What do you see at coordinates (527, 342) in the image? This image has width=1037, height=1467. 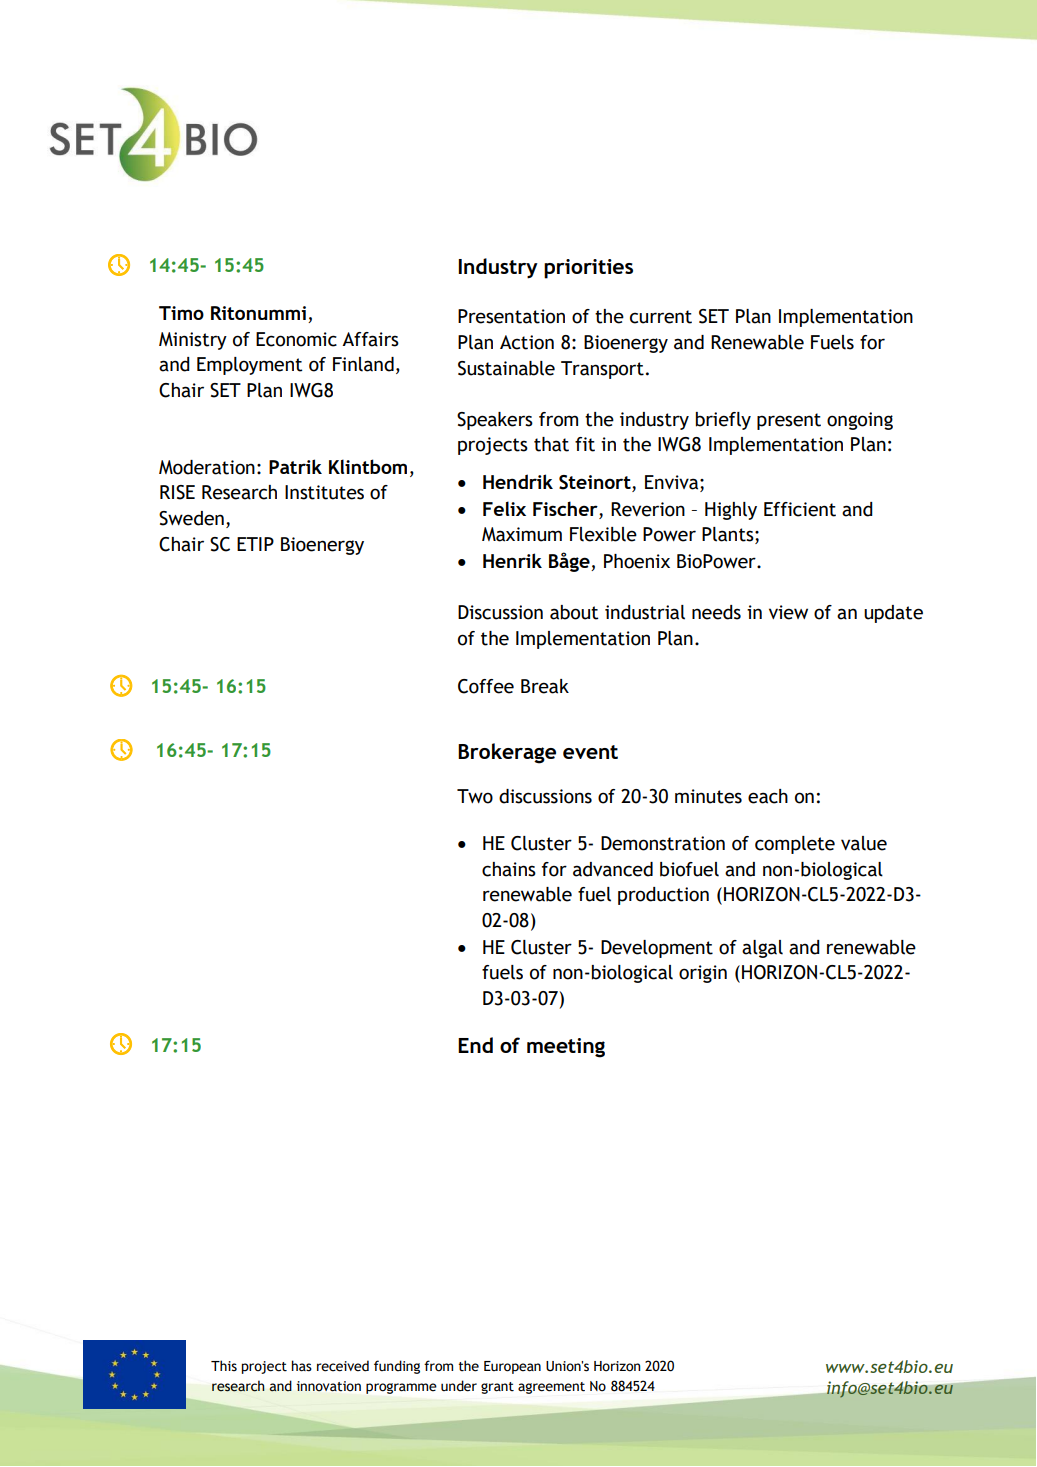 I see `Action` at bounding box center [527, 342].
